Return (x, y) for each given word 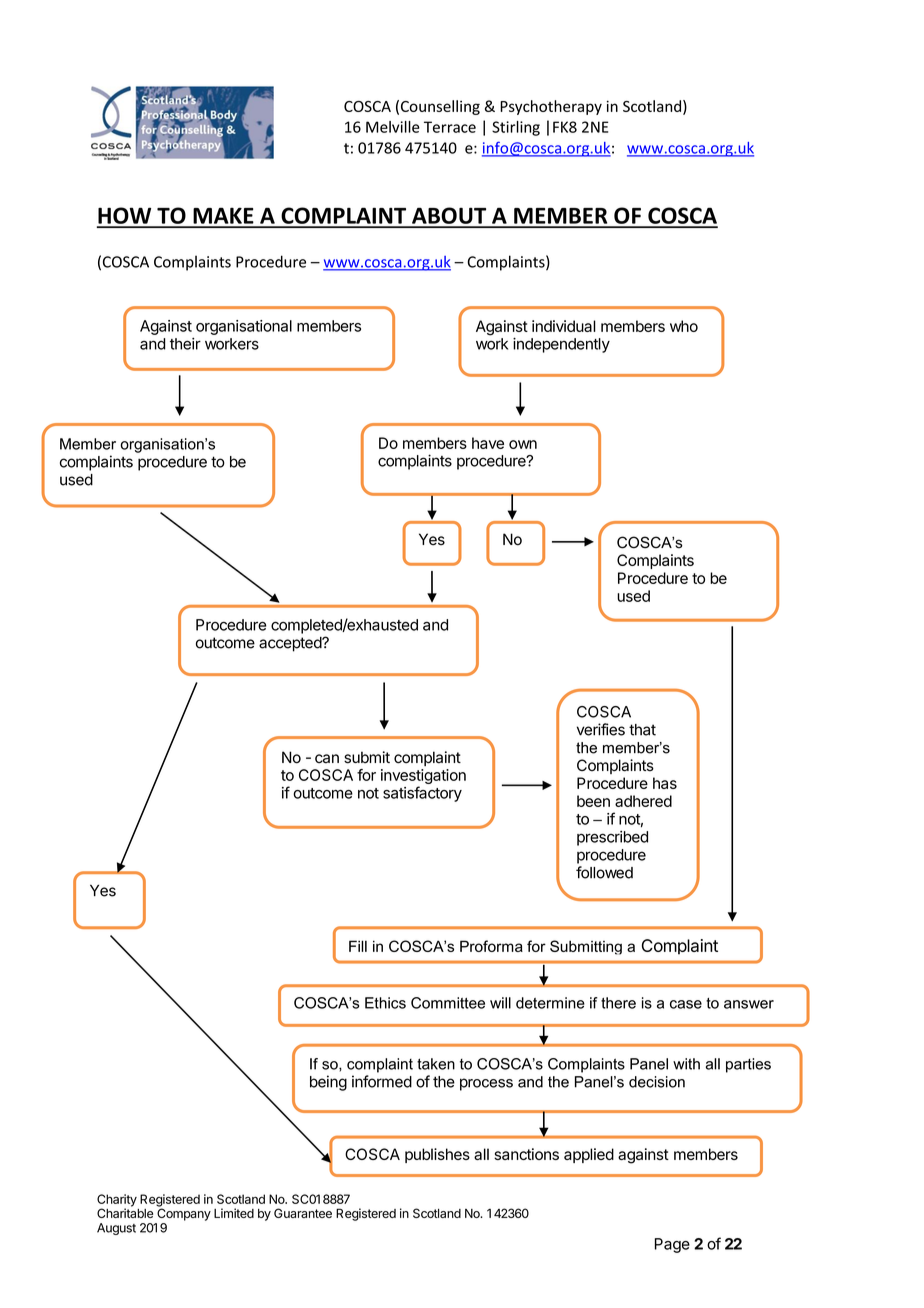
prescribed (612, 838)
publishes (437, 1155)
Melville (393, 127)
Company (184, 1213)
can (327, 759)
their (185, 344)
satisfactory (422, 794)
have (488, 443)
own (523, 444)
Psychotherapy (551, 107)
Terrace (450, 127)
